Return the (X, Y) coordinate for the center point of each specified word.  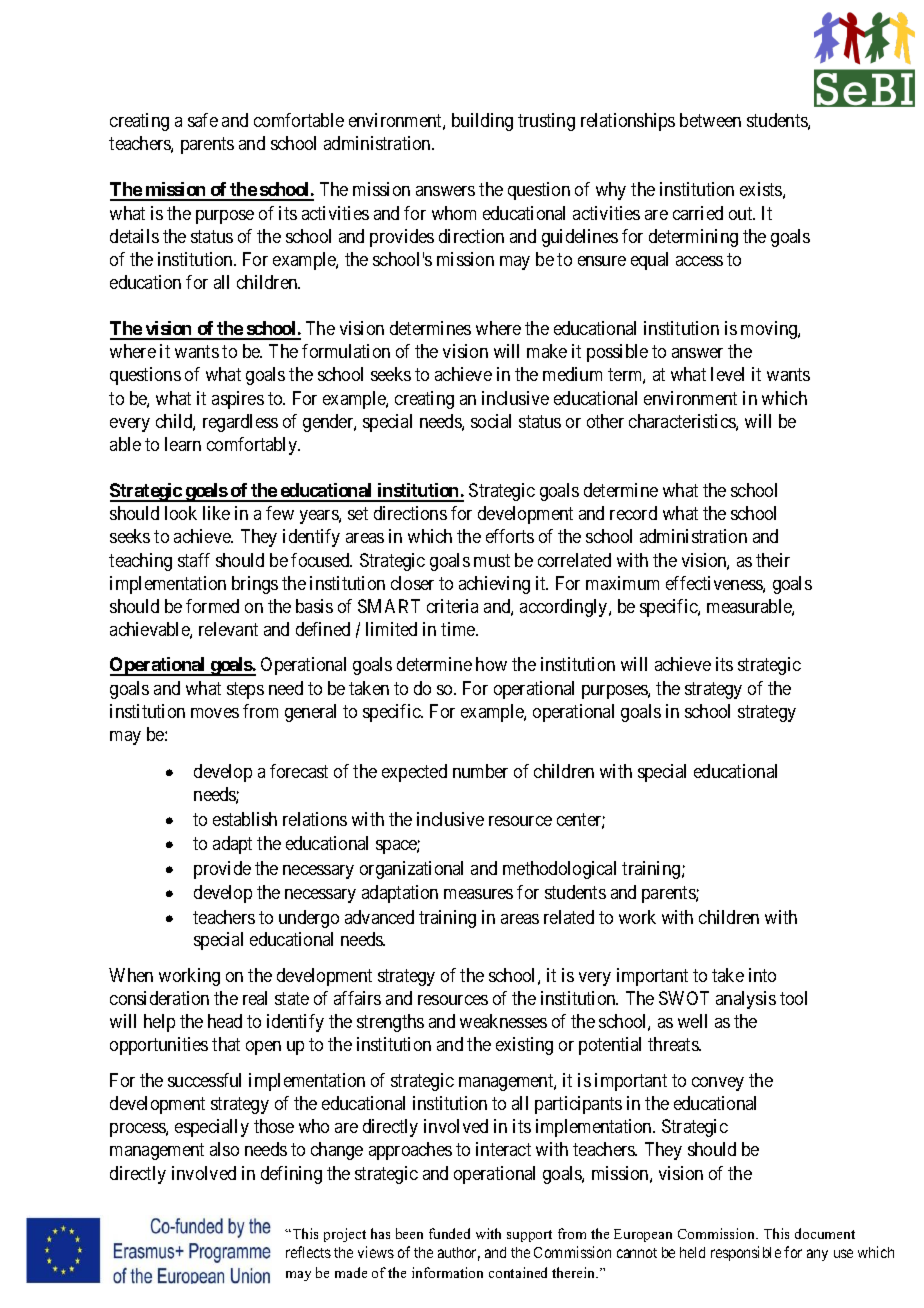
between (710, 120)
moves (215, 713)
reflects (308, 1252)
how (491, 664)
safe (203, 120)
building (482, 122)
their (773, 560)
